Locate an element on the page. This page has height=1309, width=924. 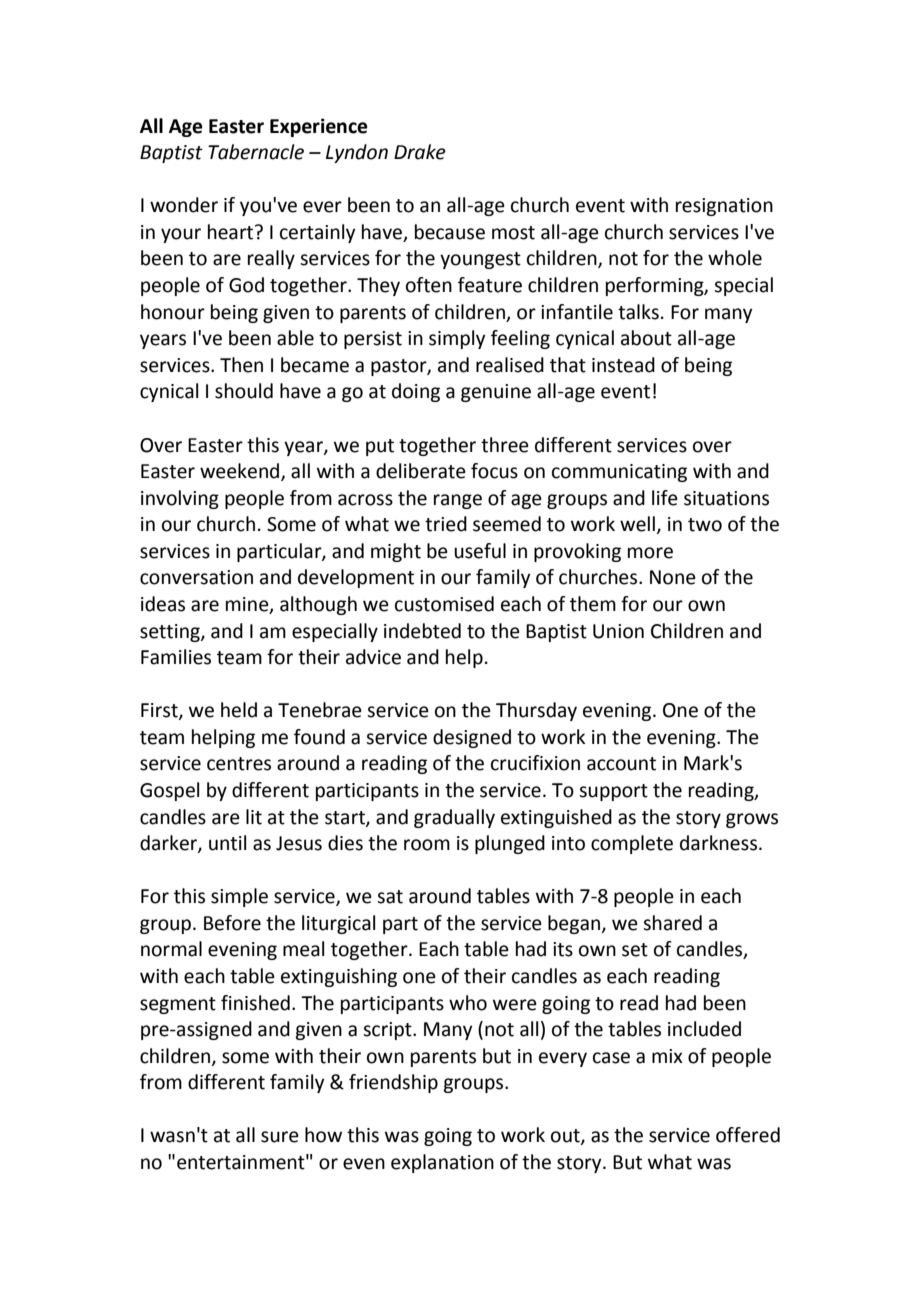
resignation is located at coordinates (724, 207).
